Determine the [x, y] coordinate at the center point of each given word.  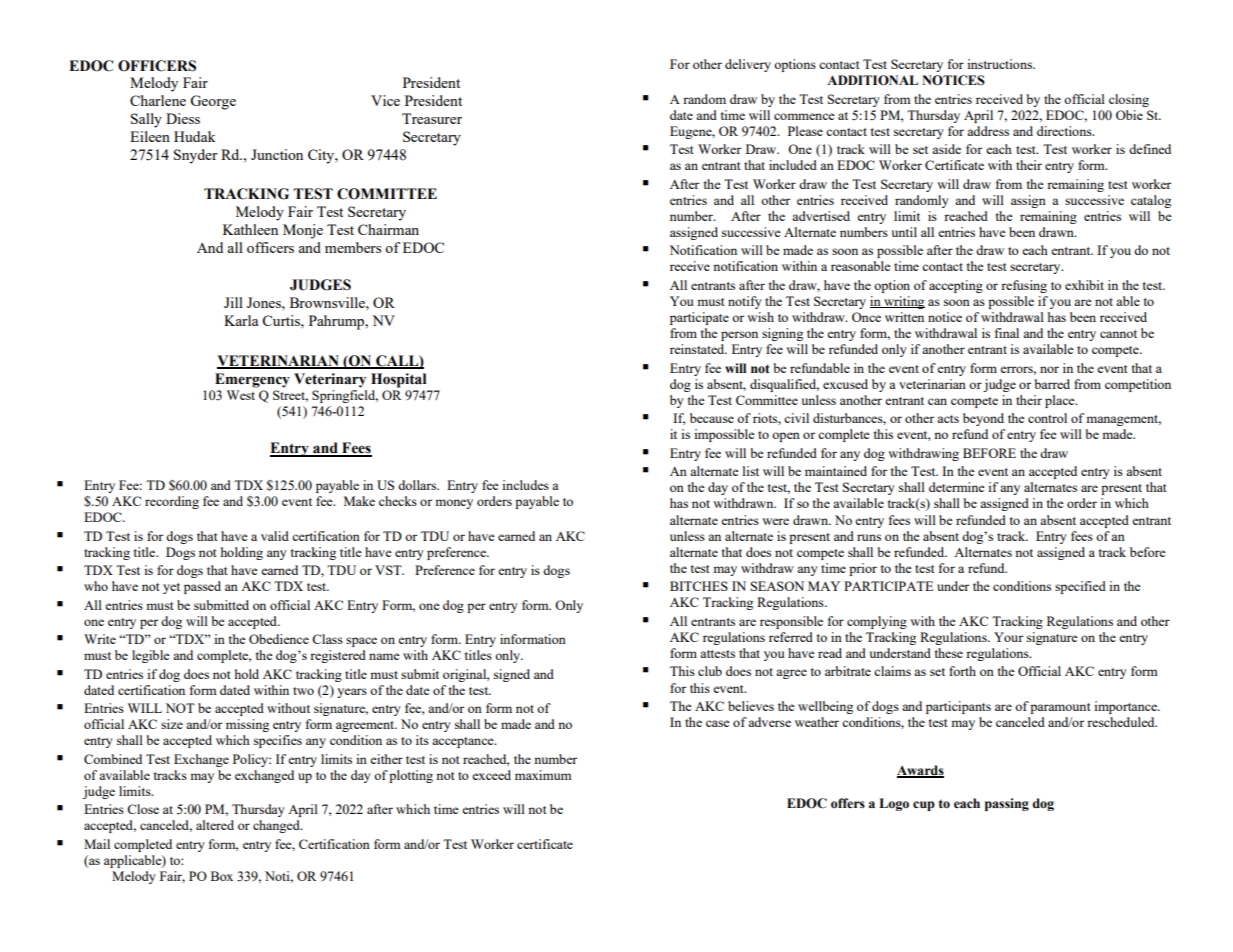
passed [202, 587]
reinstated [698, 349]
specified [1080, 587]
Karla [241, 320]
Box [222, 876]
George [213, 102]
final [1007, 333]
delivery [748, 65]
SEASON [777, 586]
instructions [1001, 64]
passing [1007, 804]
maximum [543, 775]
